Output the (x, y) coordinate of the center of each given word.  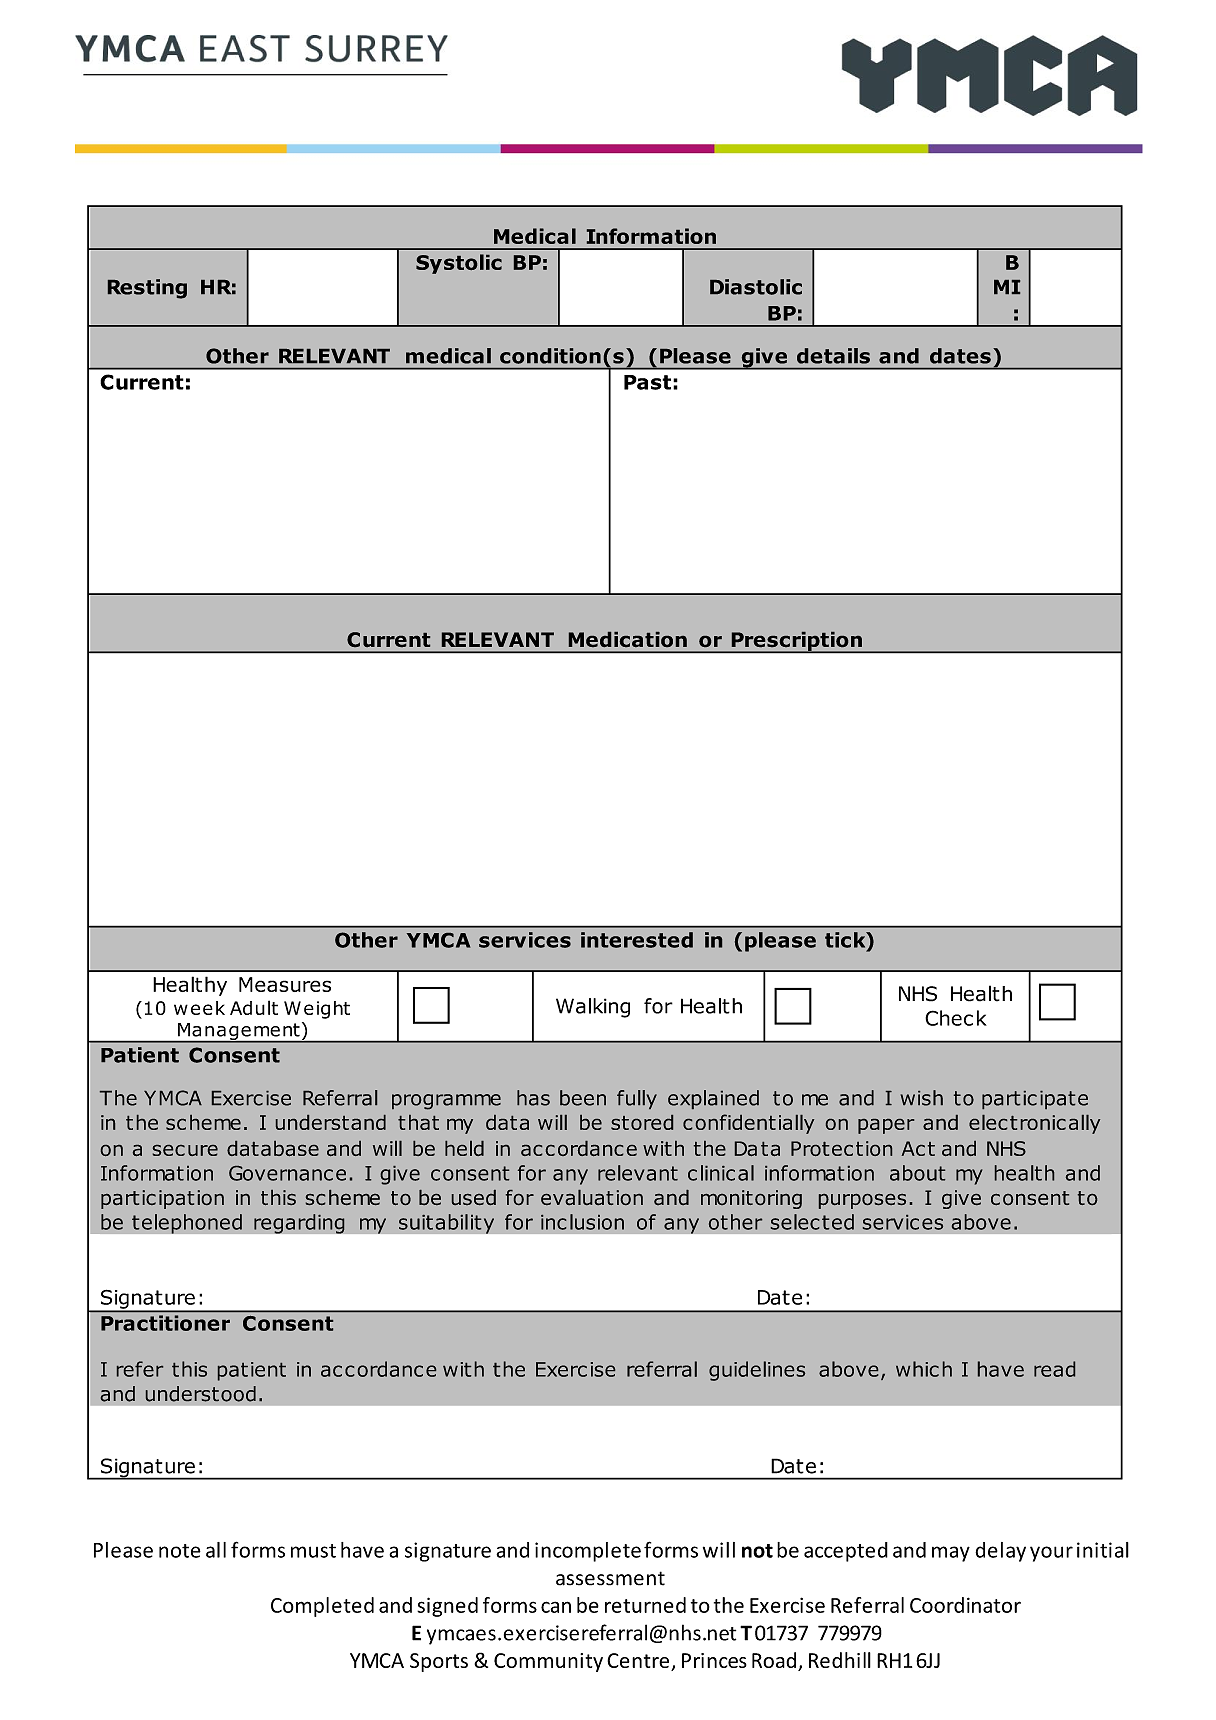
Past (647, 382)
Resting (147, 289)
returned (645, 1605)
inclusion (582, 1222)
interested (637, 940)
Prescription (796, 642)
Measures (285, 984)
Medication (628, 639)
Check (956, 1018)
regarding (299, 1224)
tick (846, 941)
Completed (322, 1607)
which (924, 1369)
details (833, 356)
